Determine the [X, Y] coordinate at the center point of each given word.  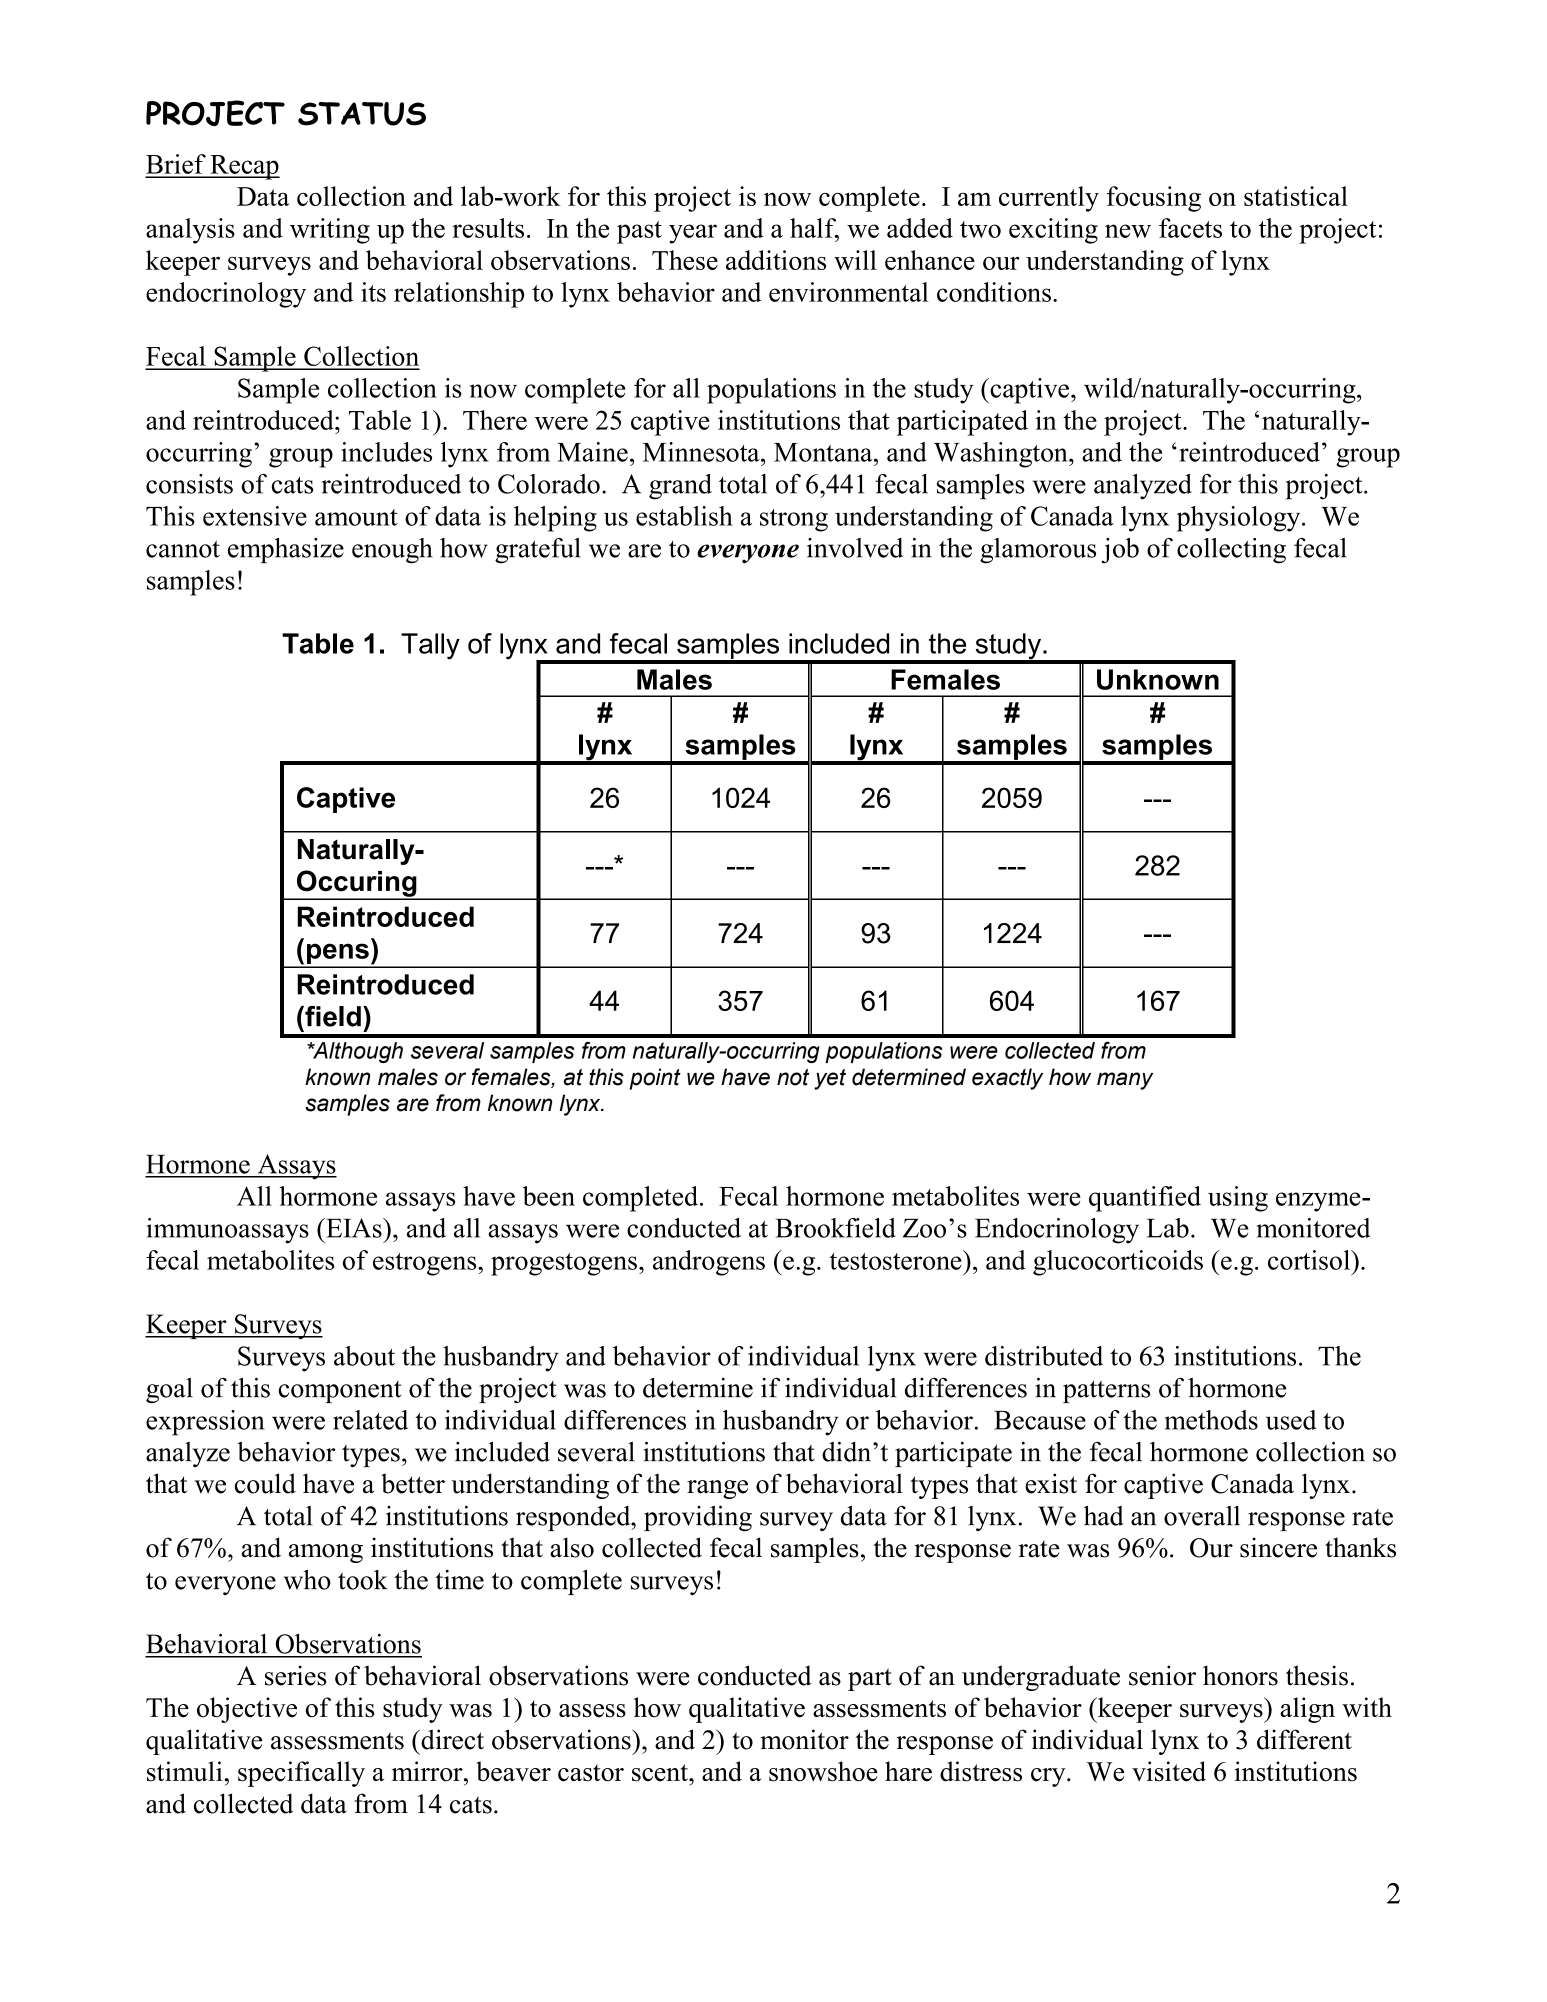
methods [1211, 1420]
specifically [301, 1774]
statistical [1296, 196]
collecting [1231, 551]
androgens [709, 1263]
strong [794, 520]
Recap [244, 167]
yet [830, 1079]
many [1125, 1081]
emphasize [286, 551]
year [693, 234]
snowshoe [823, 1771]
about [364, 1356]
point [655, 1079]
